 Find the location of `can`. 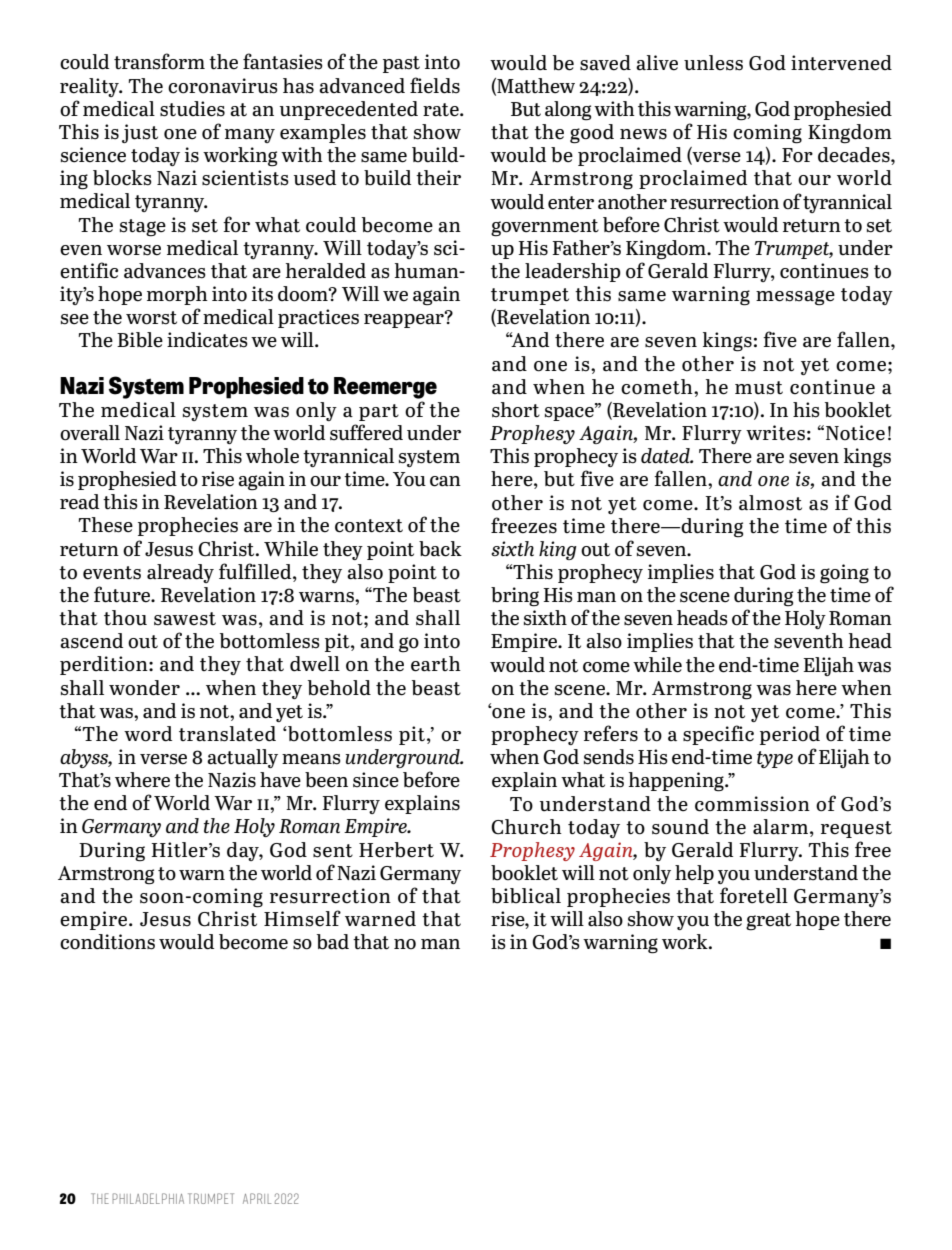

can is located at coordinates (445, 481).
